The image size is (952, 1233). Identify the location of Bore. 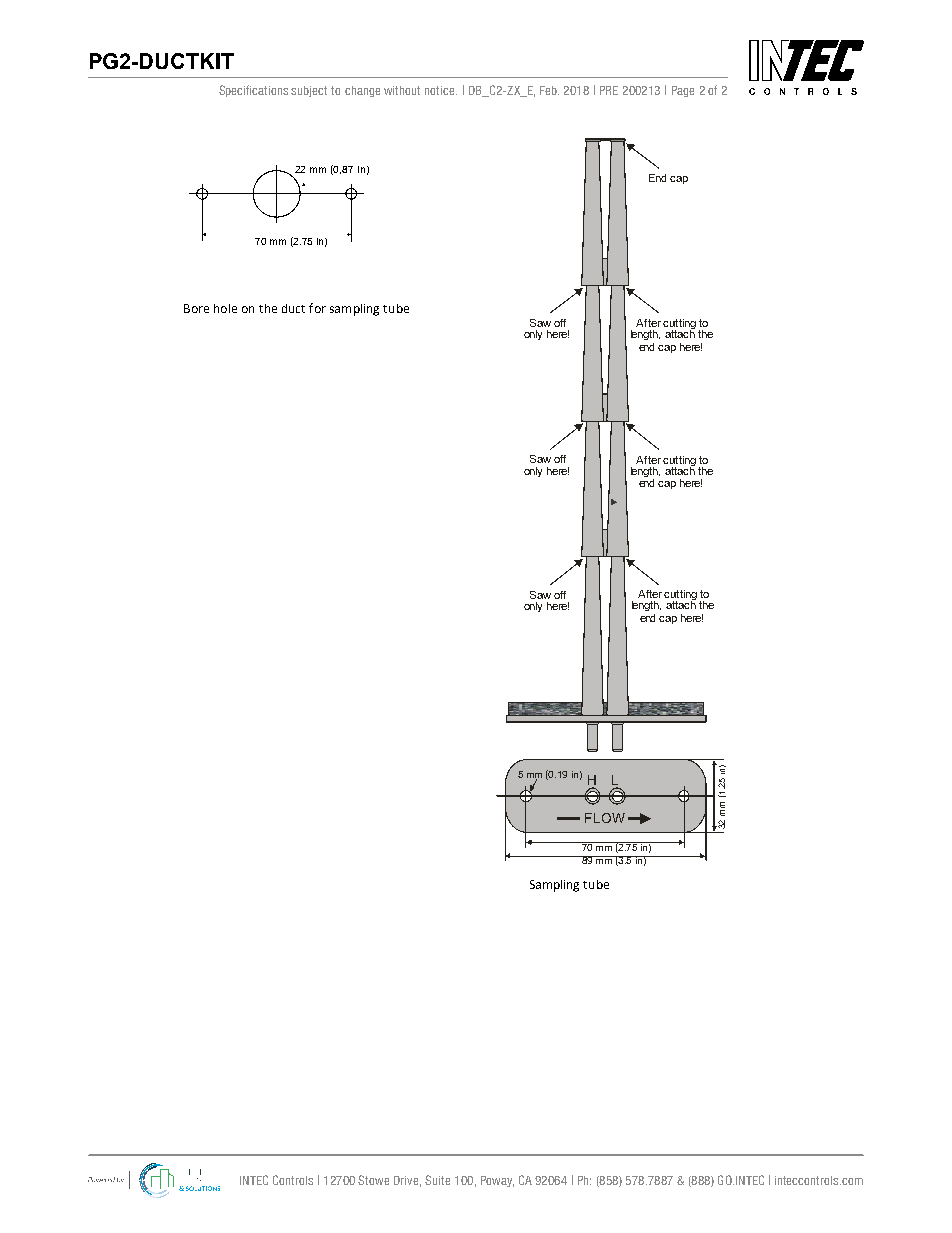
(196, 308).
